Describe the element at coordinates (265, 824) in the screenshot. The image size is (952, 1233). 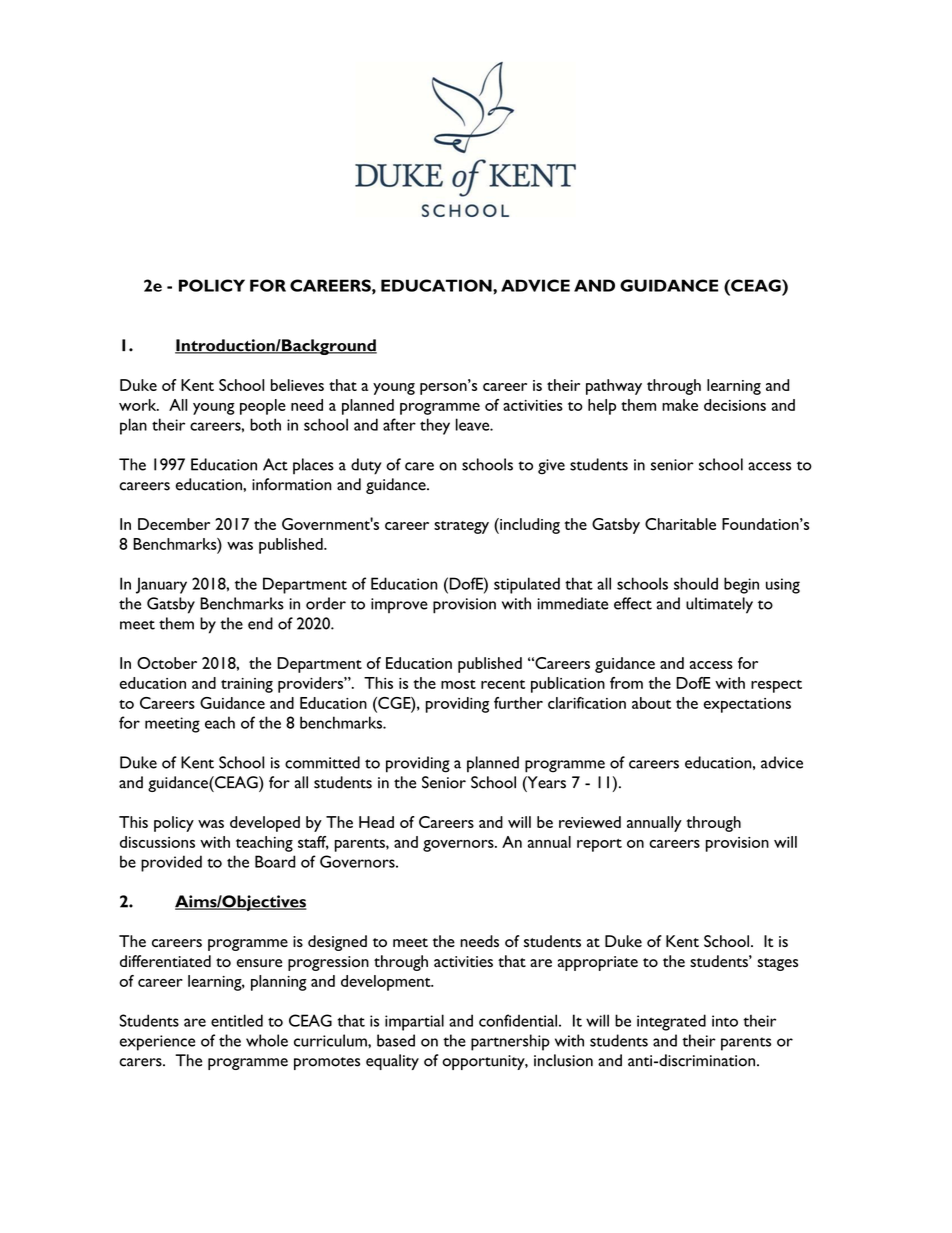
I see `developed` at that location.
